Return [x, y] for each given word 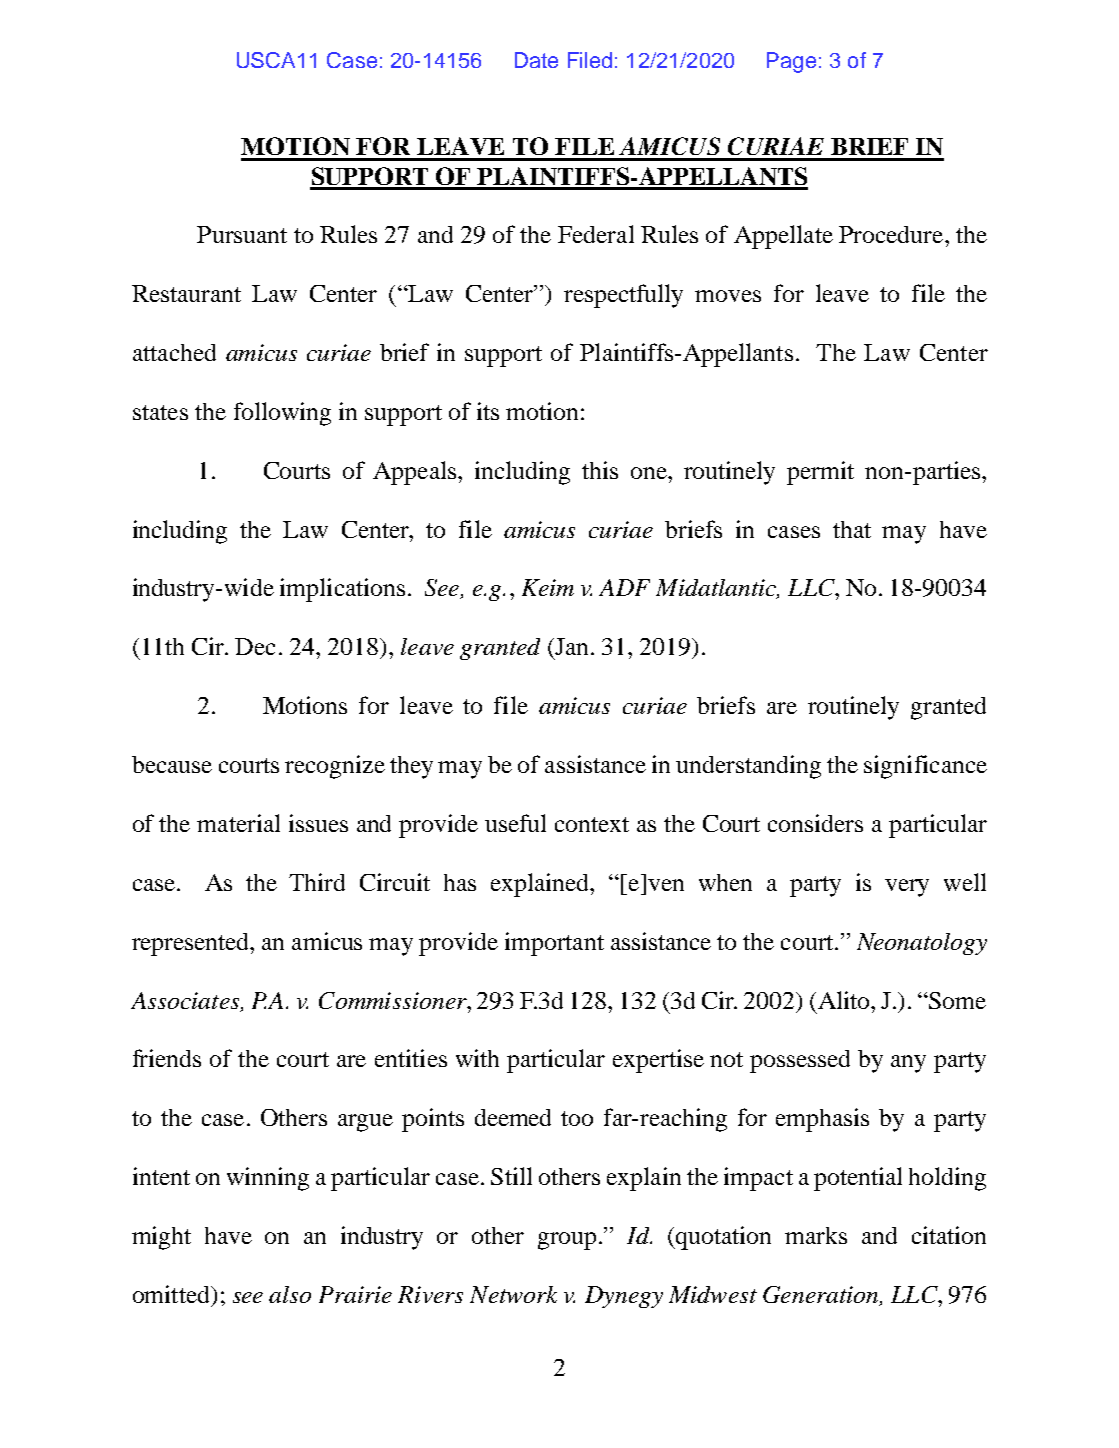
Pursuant [242, 234]
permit [820, 473]
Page [791, 62]
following [282, 414]
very [907, 888]
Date [536, 60]
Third [317, 882]
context [592, 824]
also [290, 1294]
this [600, 470]
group [567, 1241]
